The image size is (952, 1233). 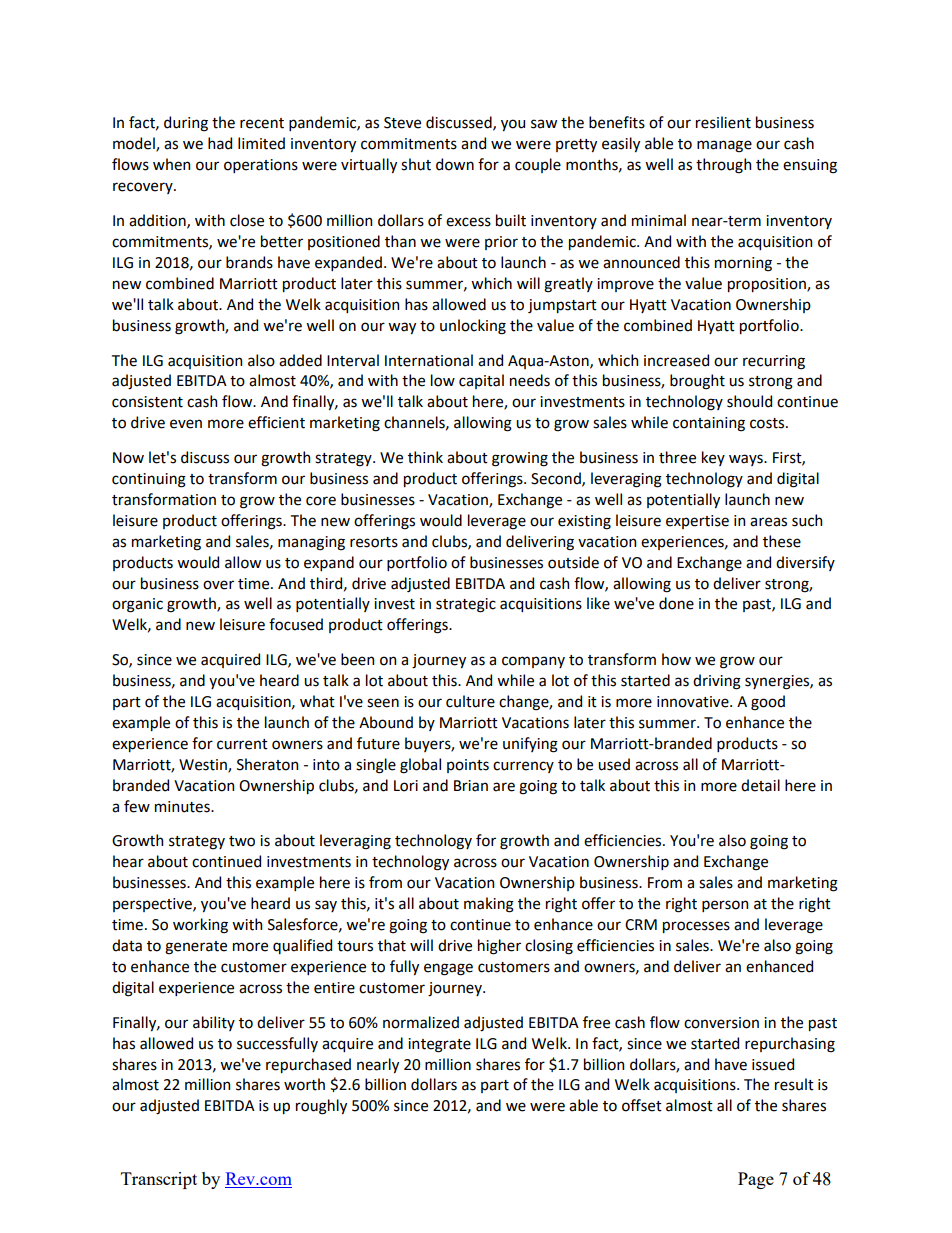 I want to click on detail, so click(x=760, y=785).
